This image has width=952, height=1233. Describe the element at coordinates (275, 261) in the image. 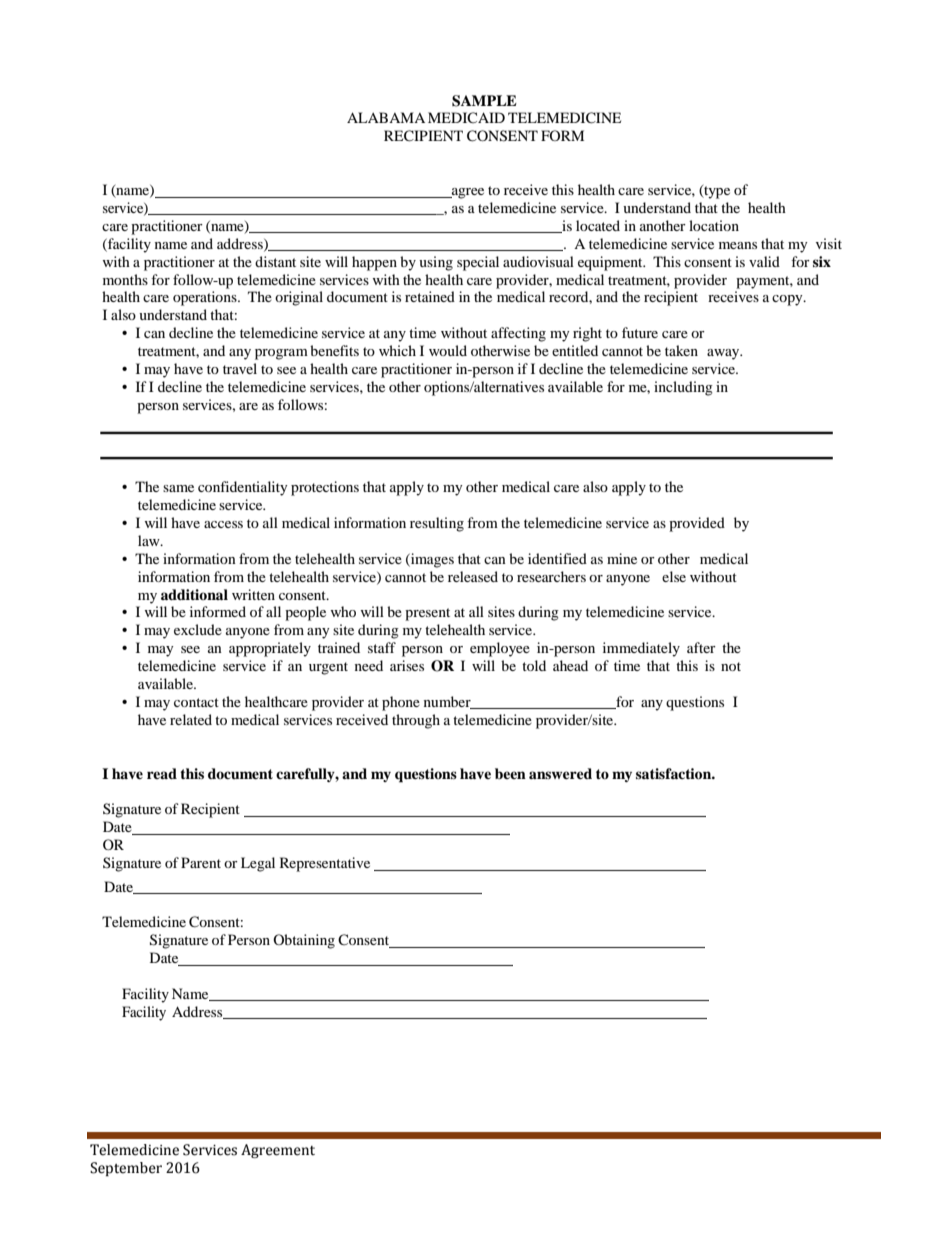

I see `distant` at that location.
